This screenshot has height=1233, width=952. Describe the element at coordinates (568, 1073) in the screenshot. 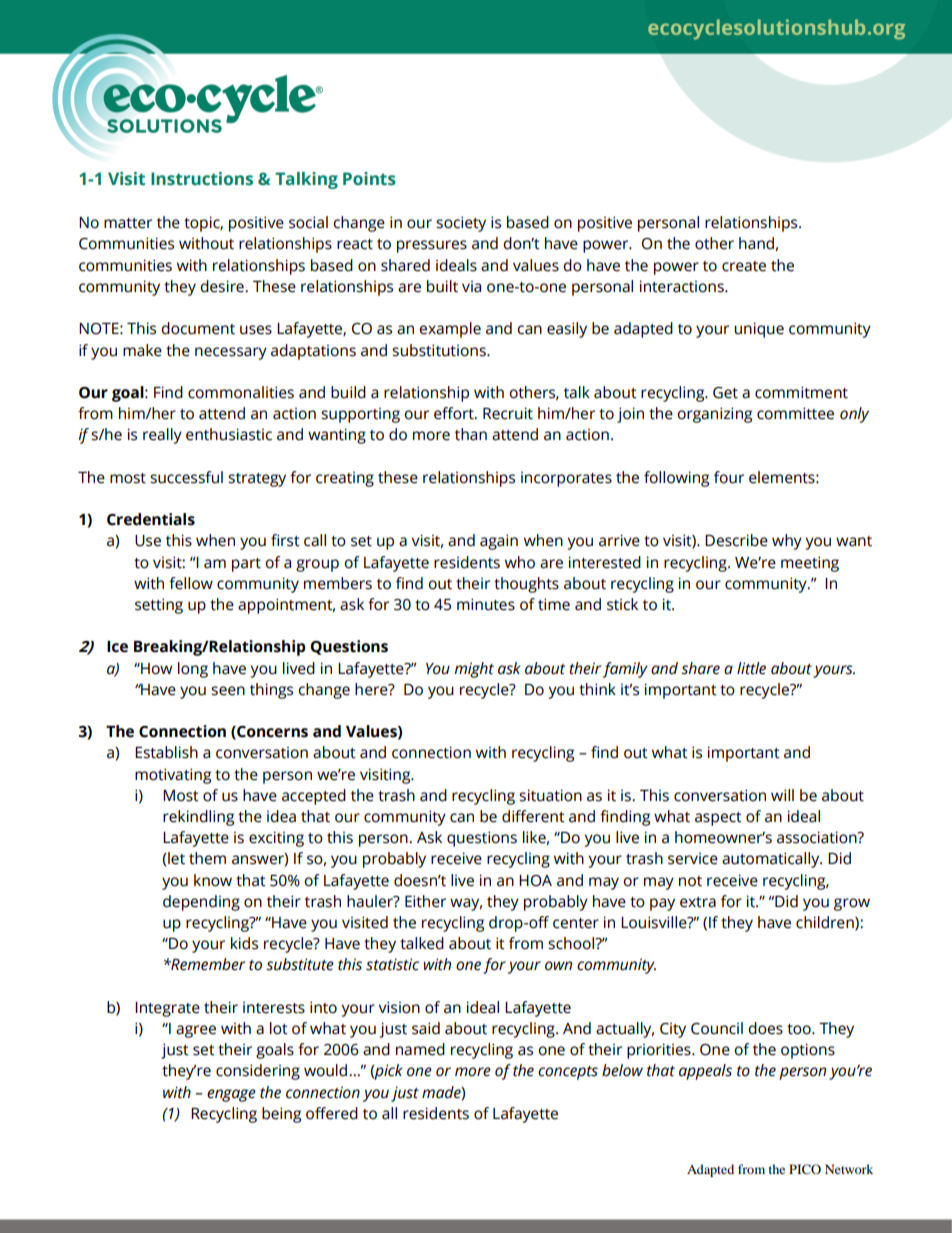

I see `concepts` at that location.
